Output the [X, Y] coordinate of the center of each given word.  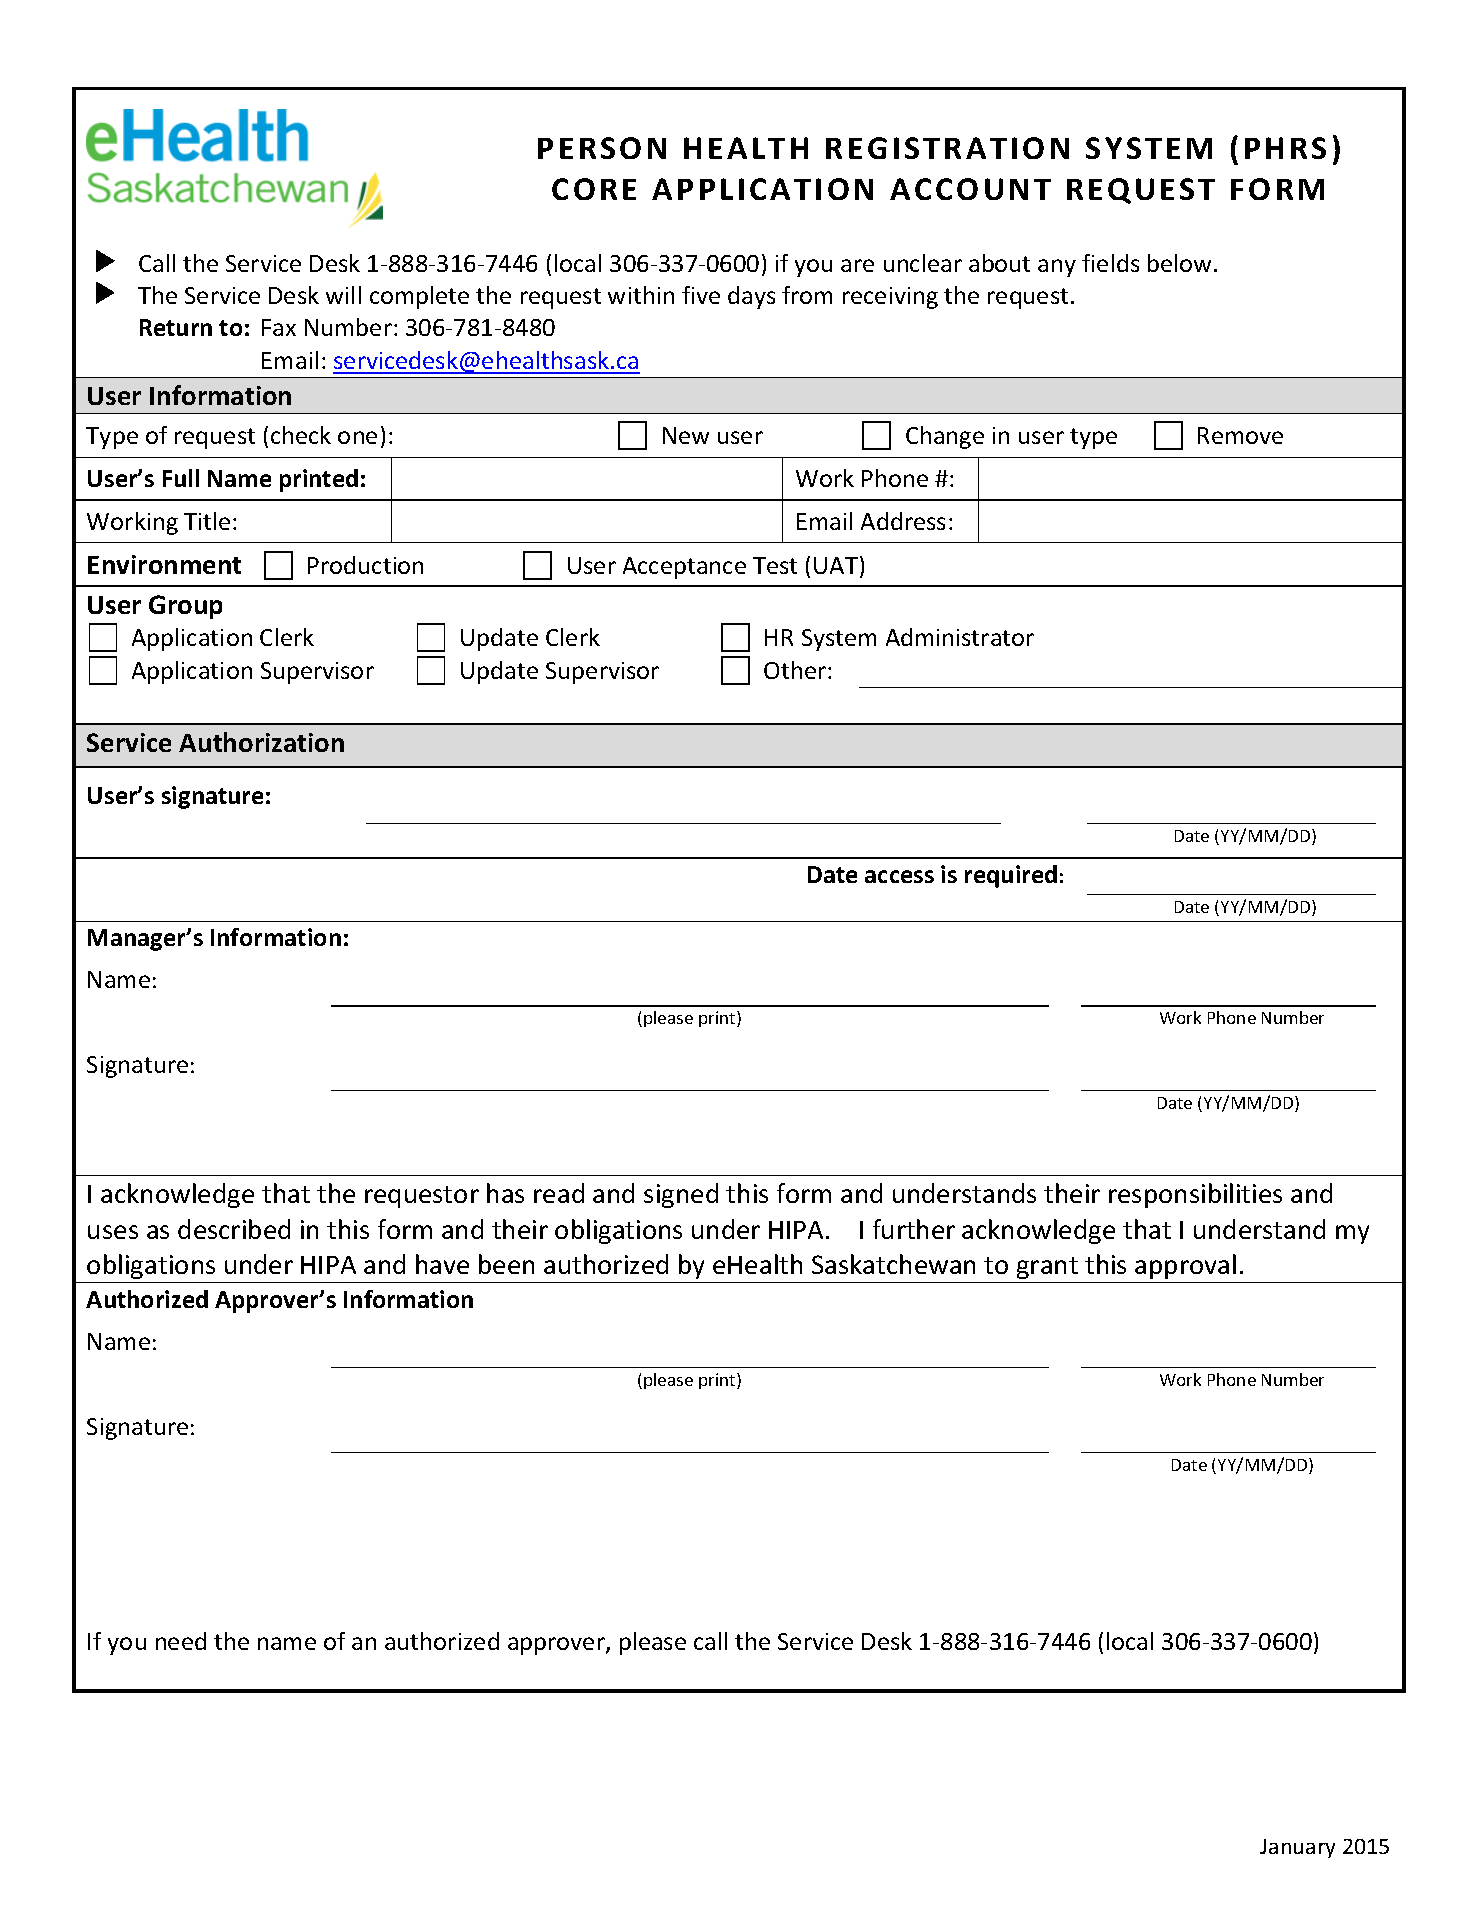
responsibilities [1195, 1195]
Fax [279, 327]
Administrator [960, 637]
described [234, 1229]
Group [185, 607]
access [899, 876]
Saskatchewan [893, 1264]
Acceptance [684, 568]
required [1011, 876]
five [701, 295]
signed [681, 1195]
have [442, 1264]
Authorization [261, 742]
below [1179, 263]
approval [1185, 1266]
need [181, 1641]
